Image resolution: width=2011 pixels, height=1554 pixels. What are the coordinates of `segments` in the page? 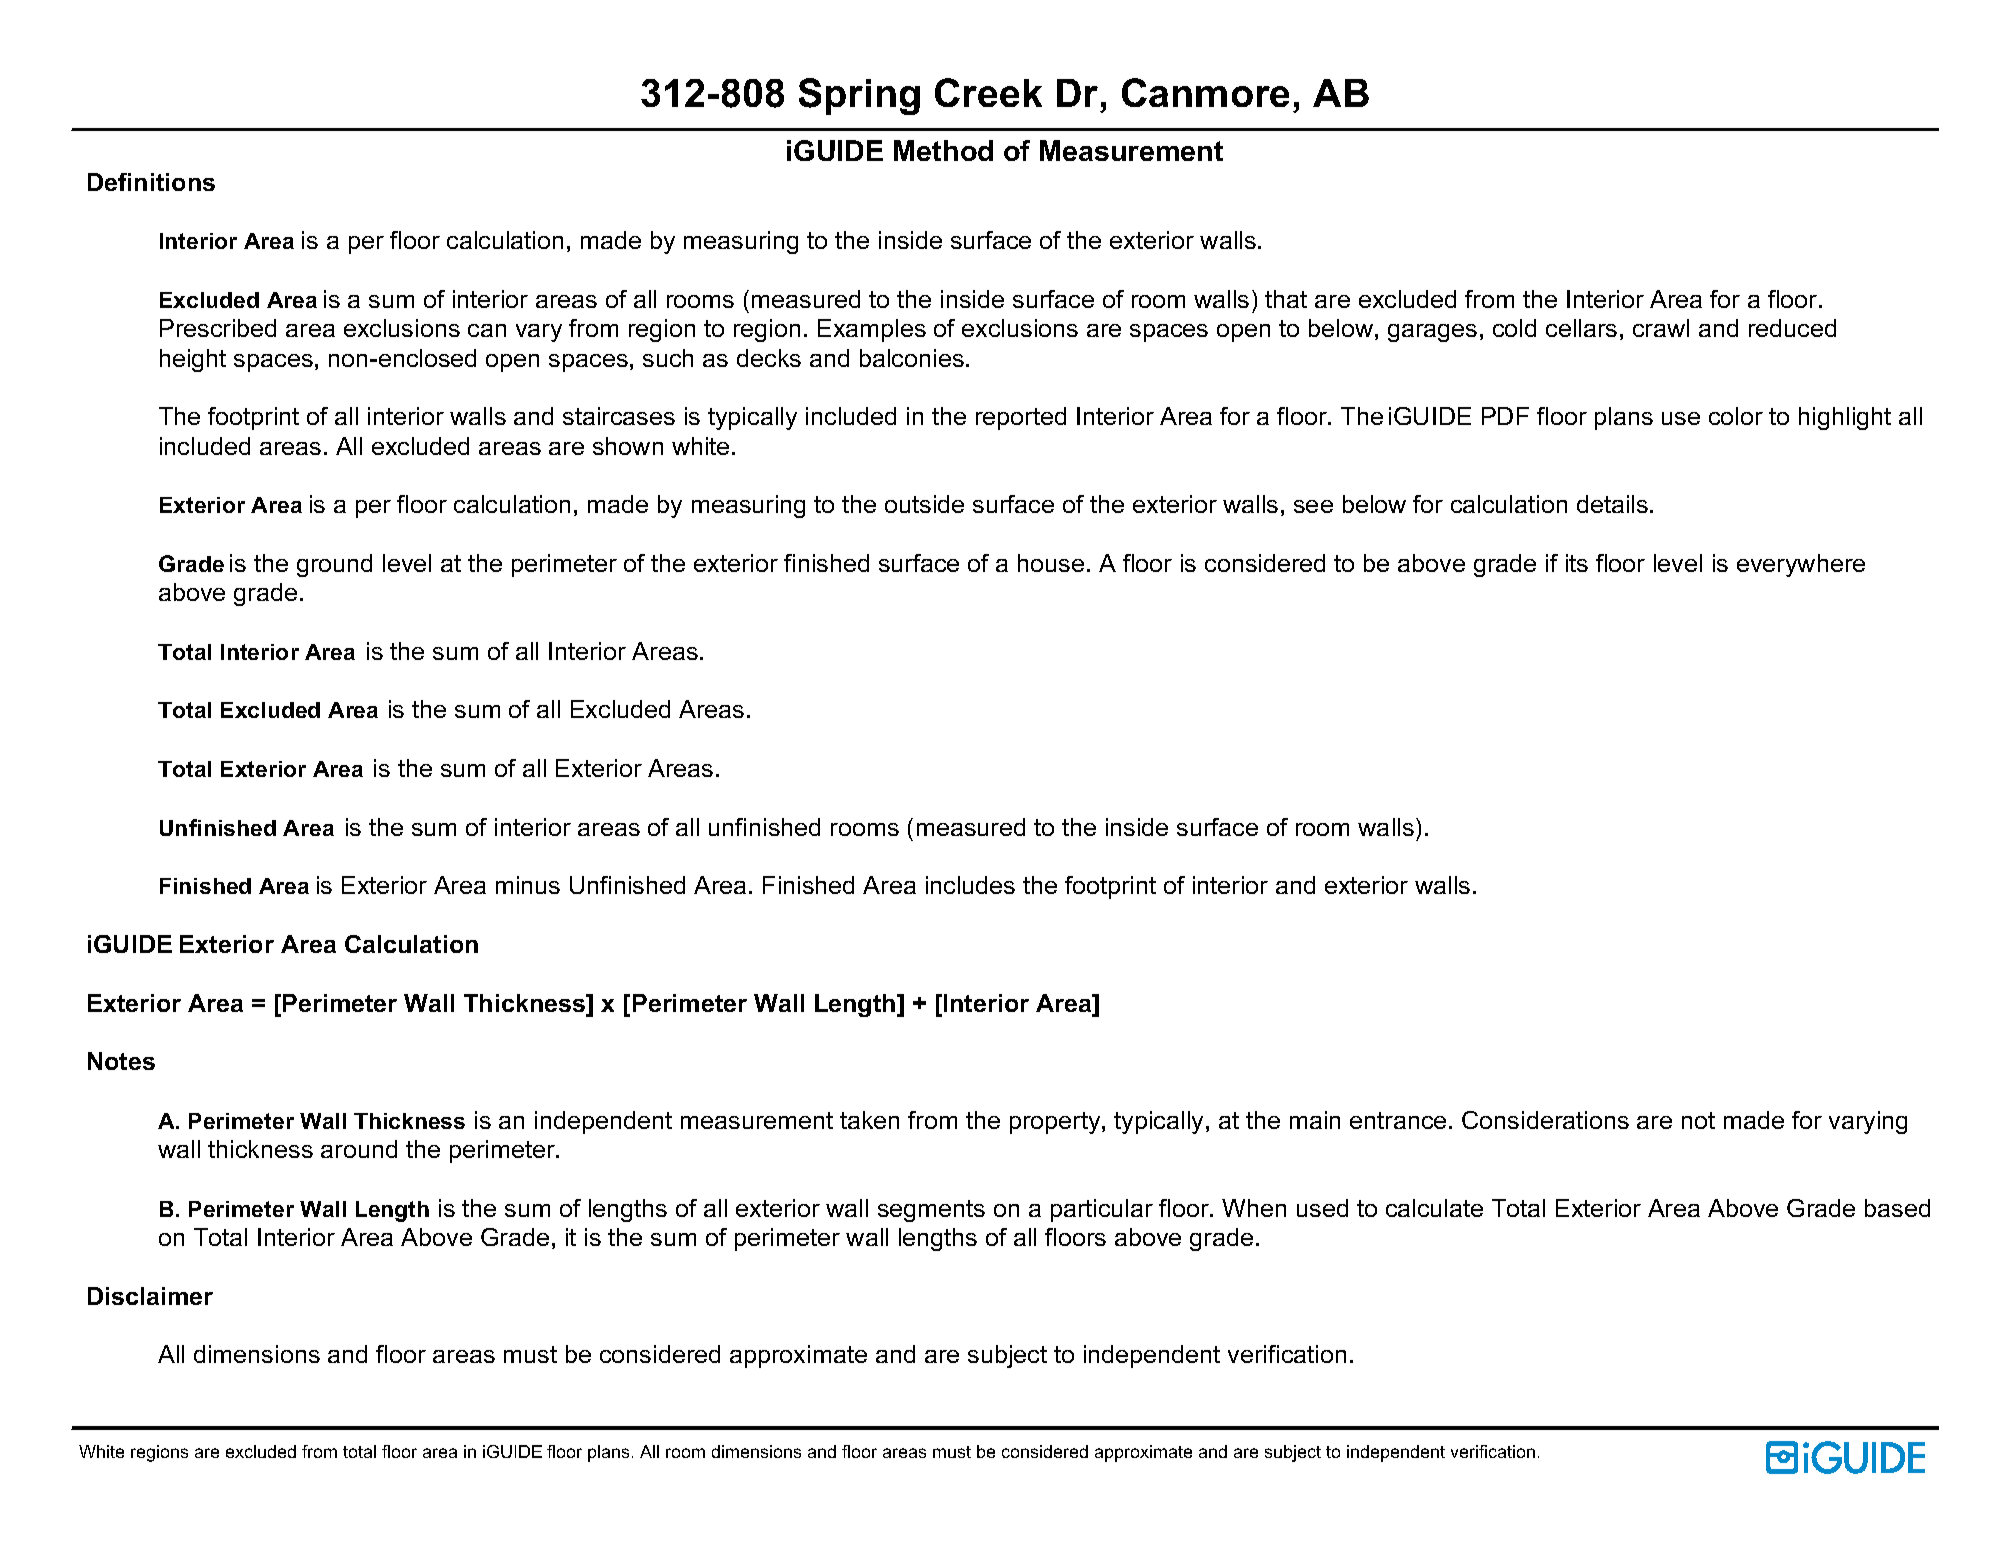 It's located at (931, 1211).
